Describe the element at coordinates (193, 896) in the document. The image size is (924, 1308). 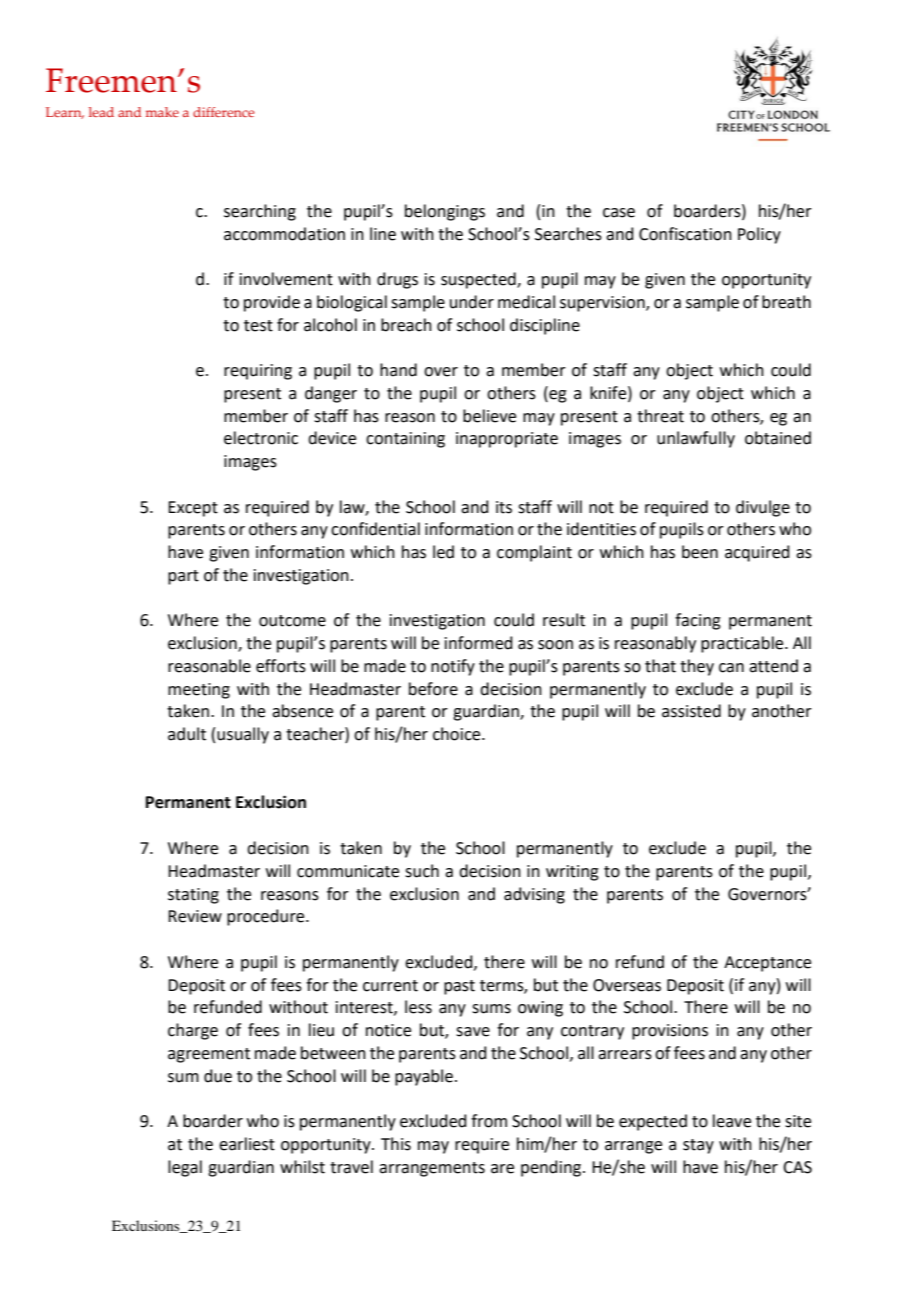
I see `stating` at that location.
